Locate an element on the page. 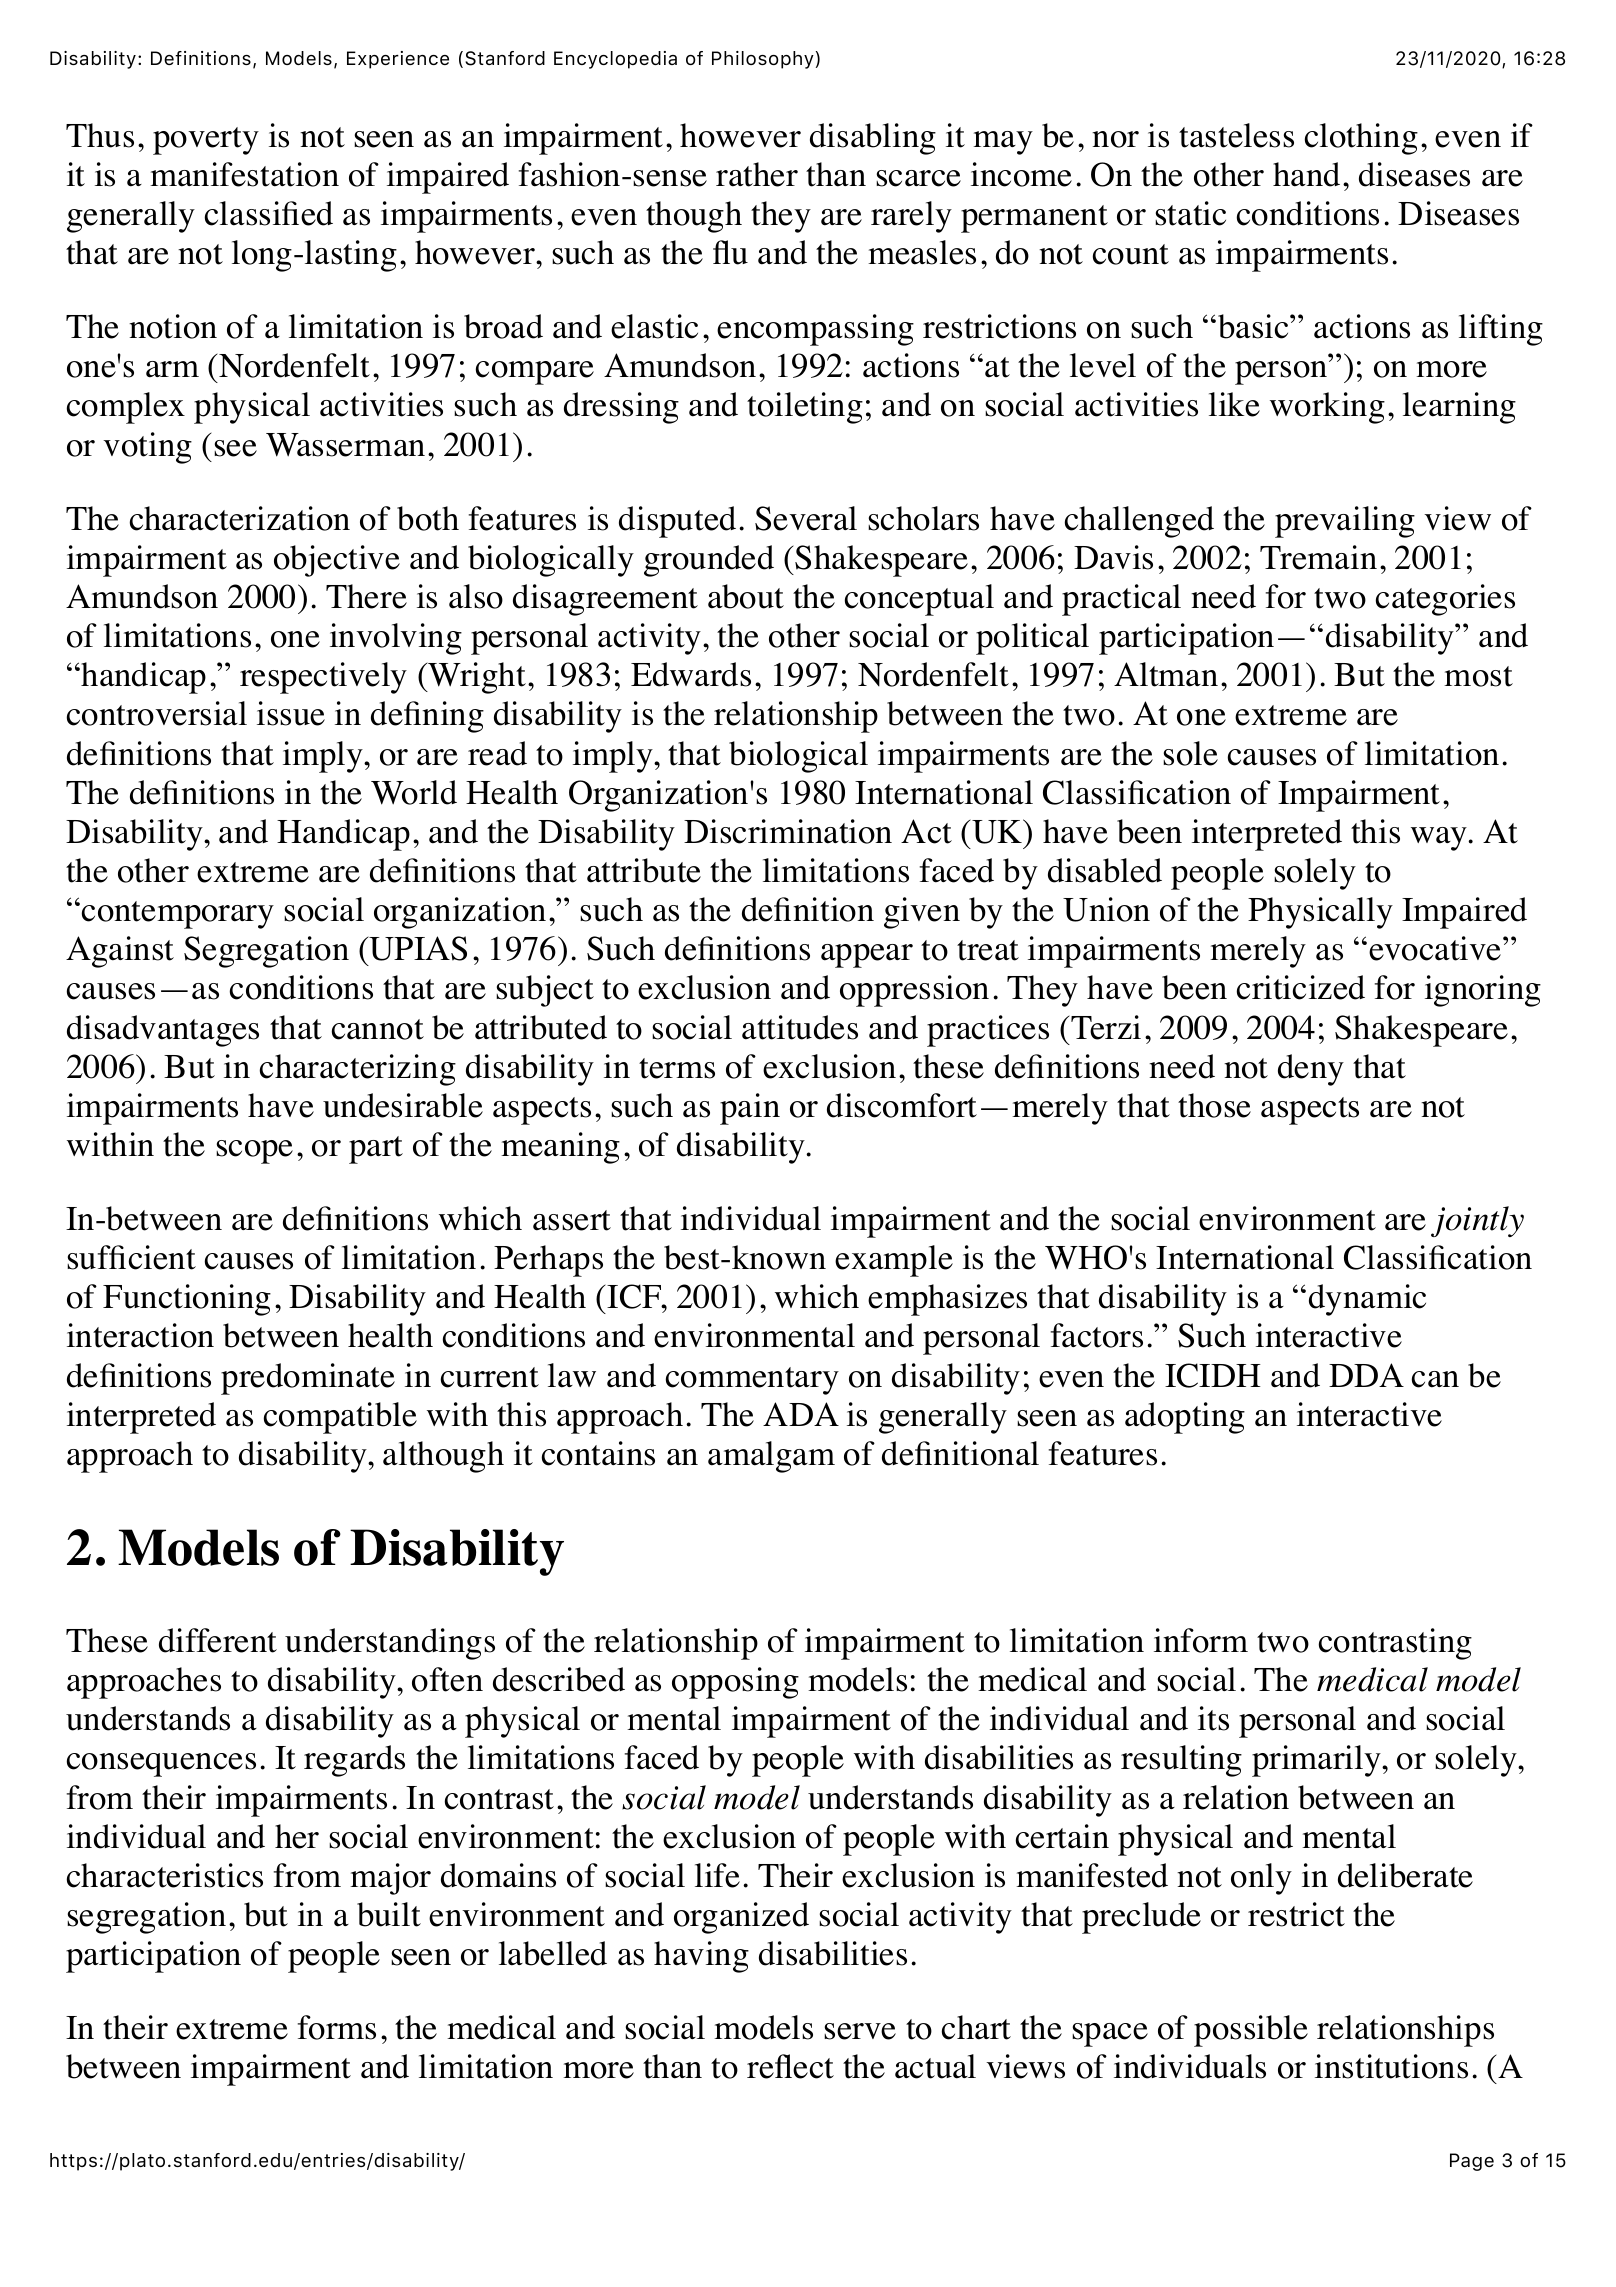 The image size is (1616, 2287). deny is located at coordinates (1311, 1070).
